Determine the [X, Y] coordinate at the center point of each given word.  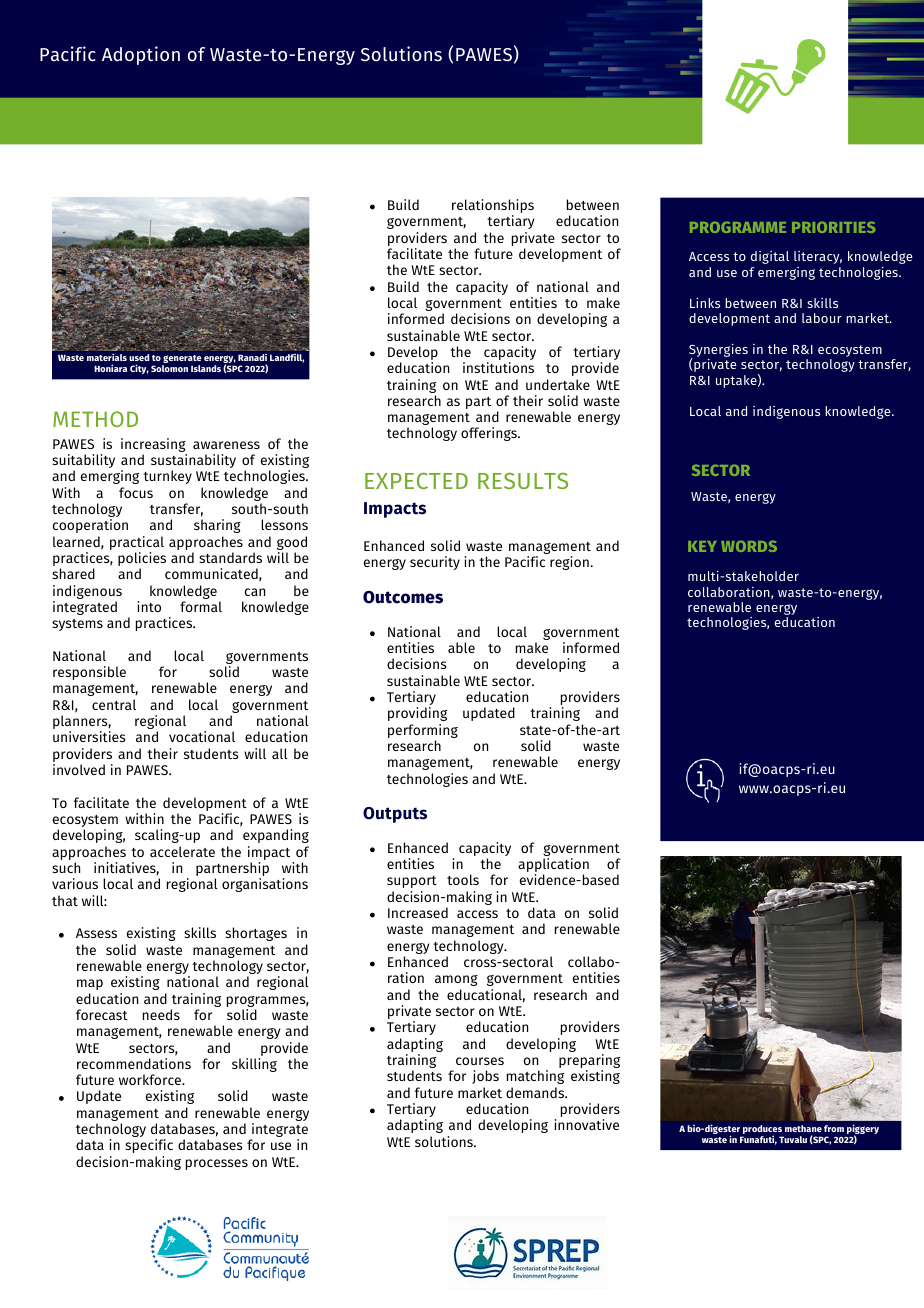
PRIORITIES [834, 227]
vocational [202, 736]
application [553, 866]
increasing [154, 446]
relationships [493, 207]
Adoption [141, 55]
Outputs [395, 815]
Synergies [718, 352]
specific [149, 1146]
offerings [490, 434]
